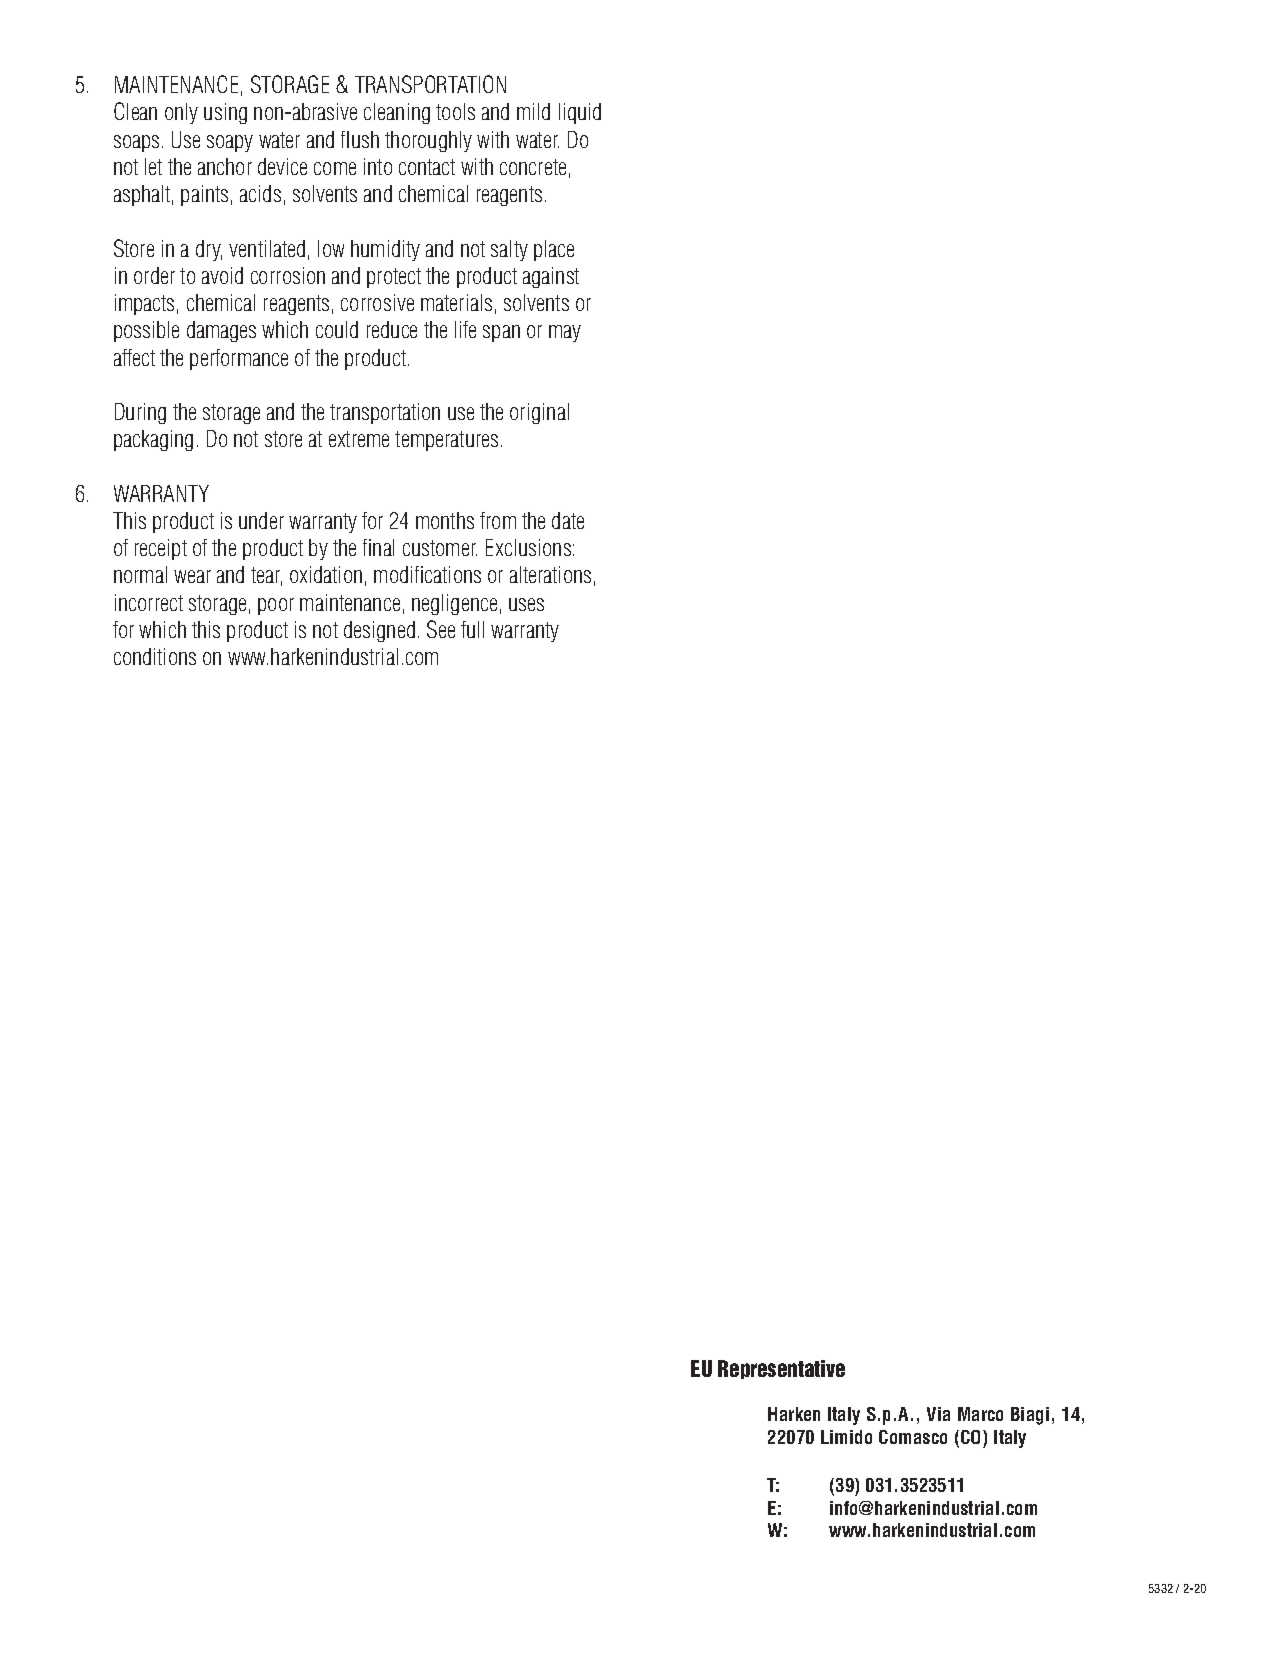  What do you see at coordinates (781, 1369) in the screenshot?
I see `Representative` at bounding box center [781, 1369].
